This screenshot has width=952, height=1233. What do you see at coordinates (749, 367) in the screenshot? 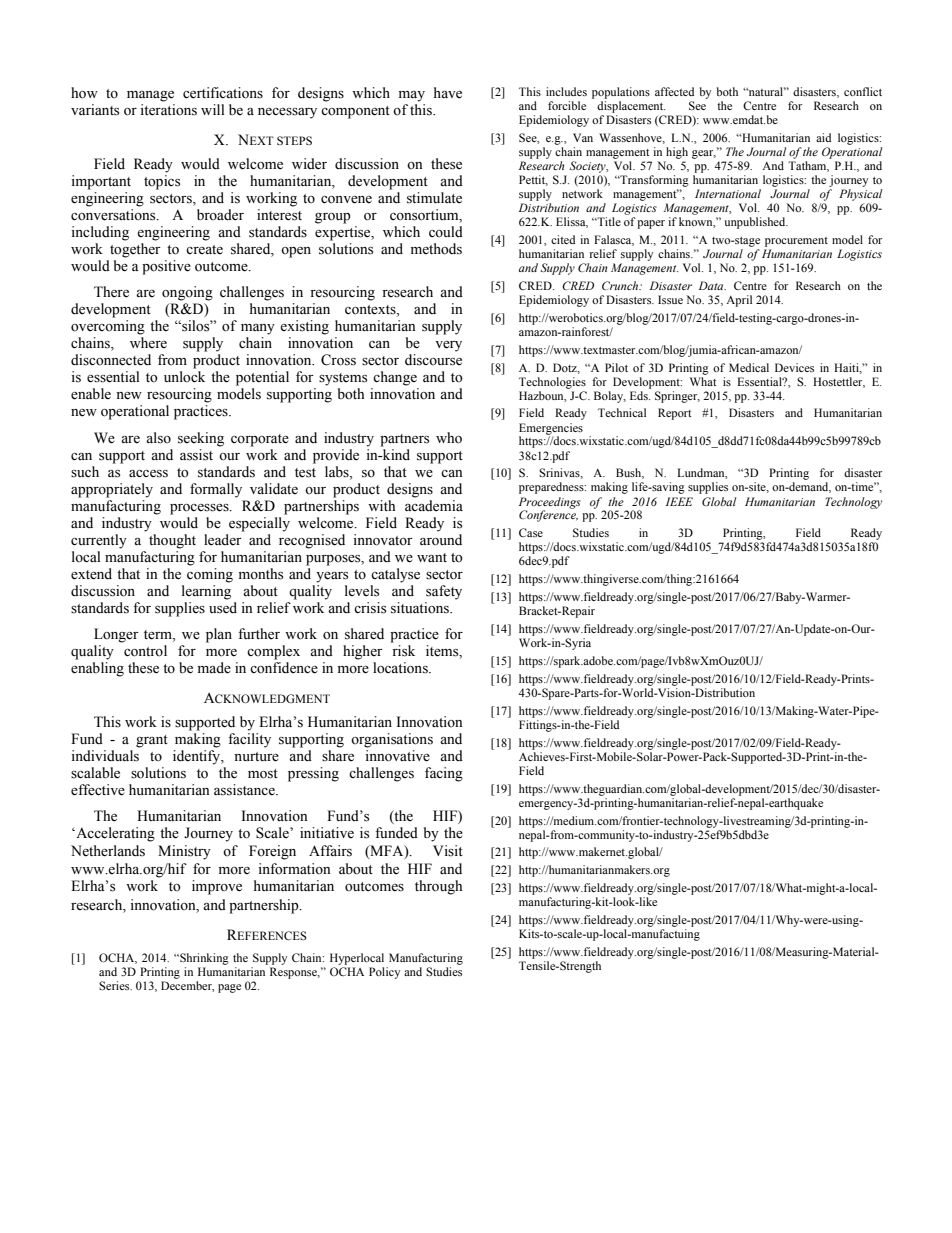
I see `Medical` at bounding box center [749, 367].
